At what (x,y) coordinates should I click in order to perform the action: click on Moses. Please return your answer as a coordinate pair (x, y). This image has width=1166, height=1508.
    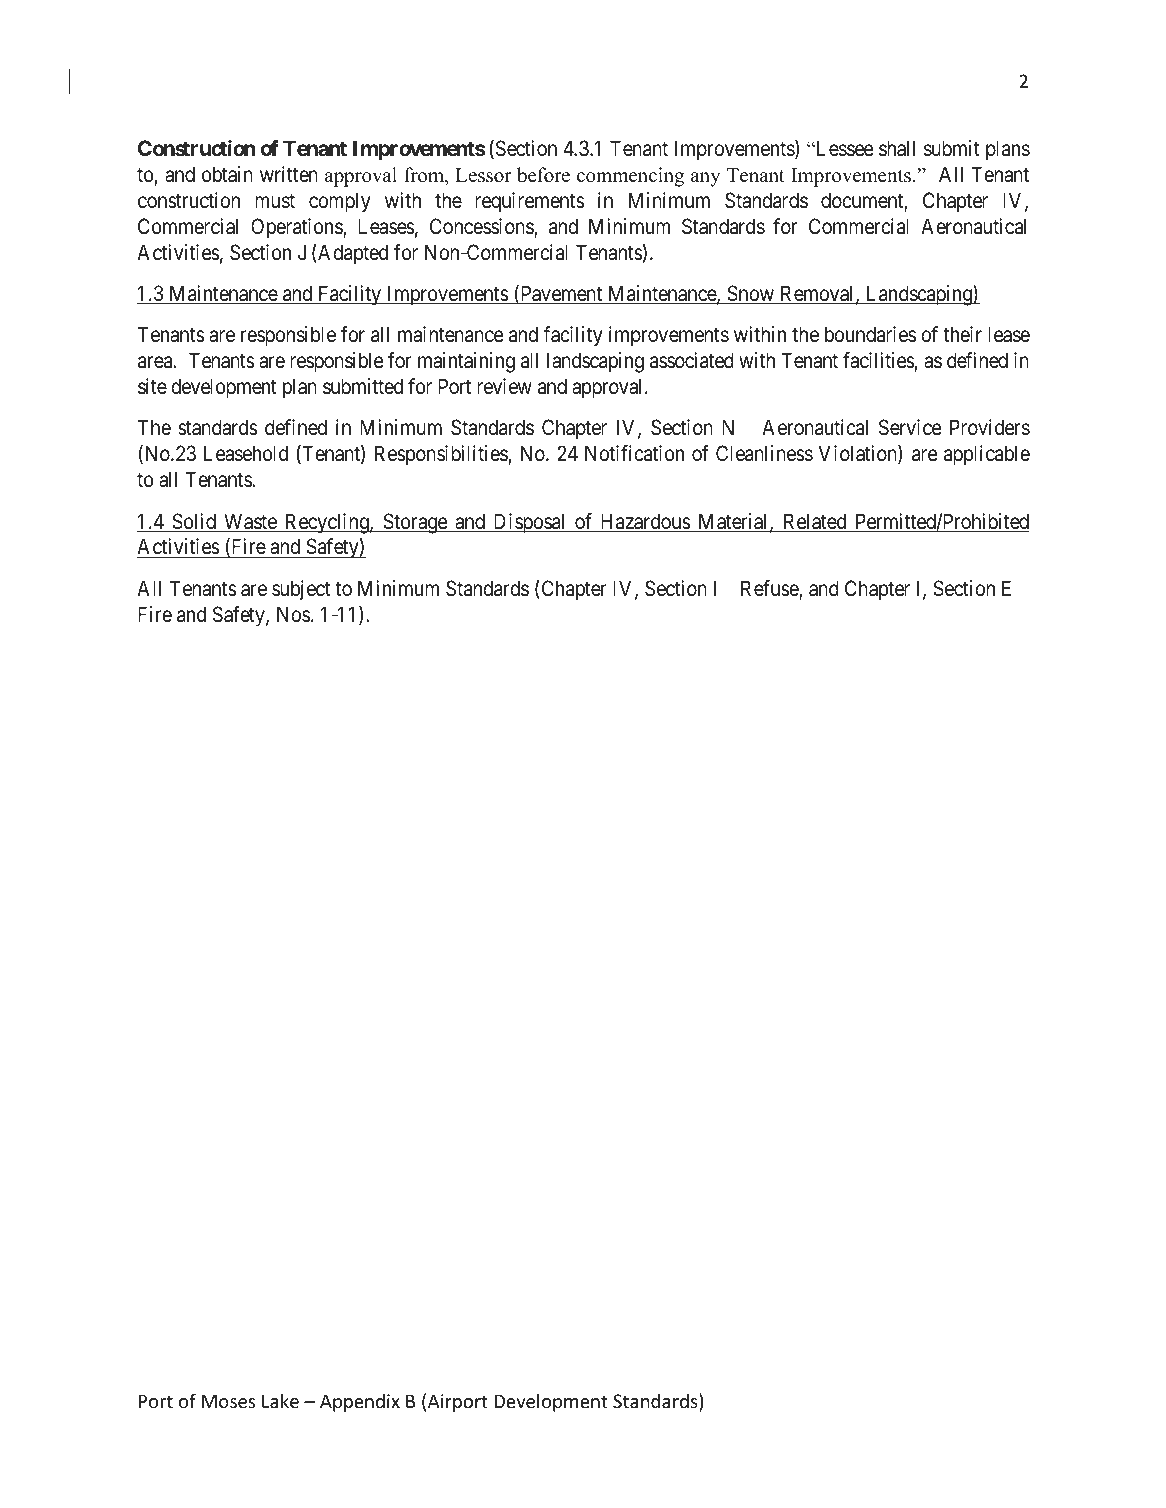
    Looking at the image, I should click on (228, 1401).
